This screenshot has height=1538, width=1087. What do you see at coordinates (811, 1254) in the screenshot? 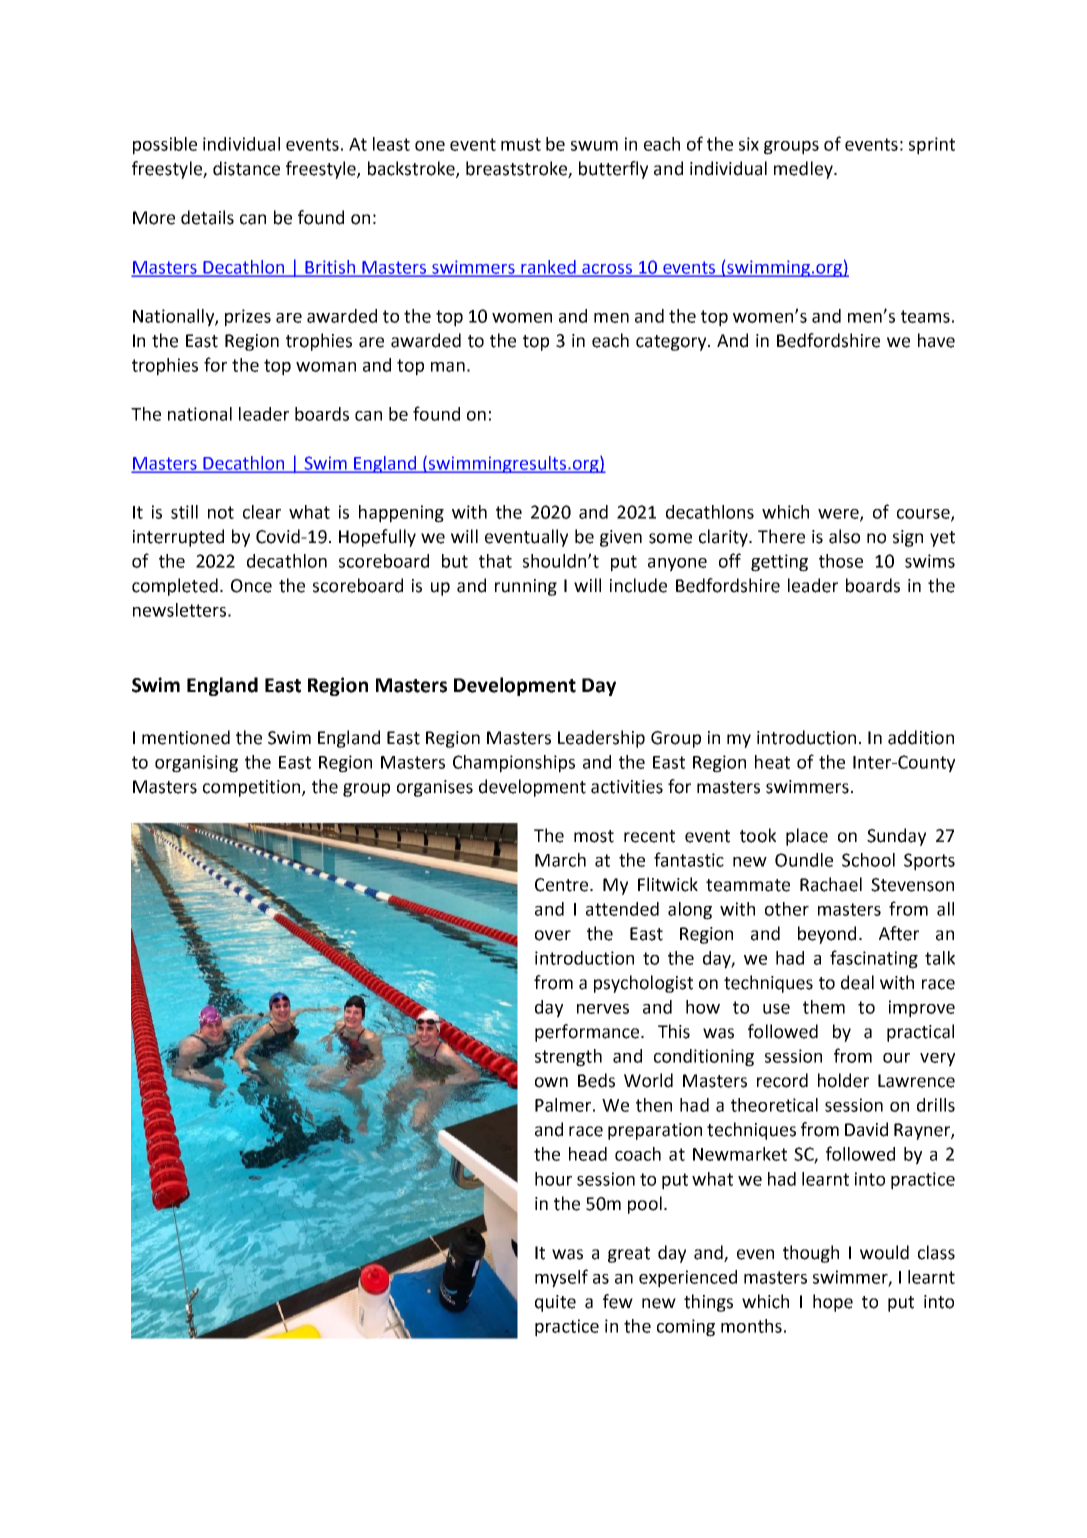
I see `though` at bounding box center [811, 1254].
